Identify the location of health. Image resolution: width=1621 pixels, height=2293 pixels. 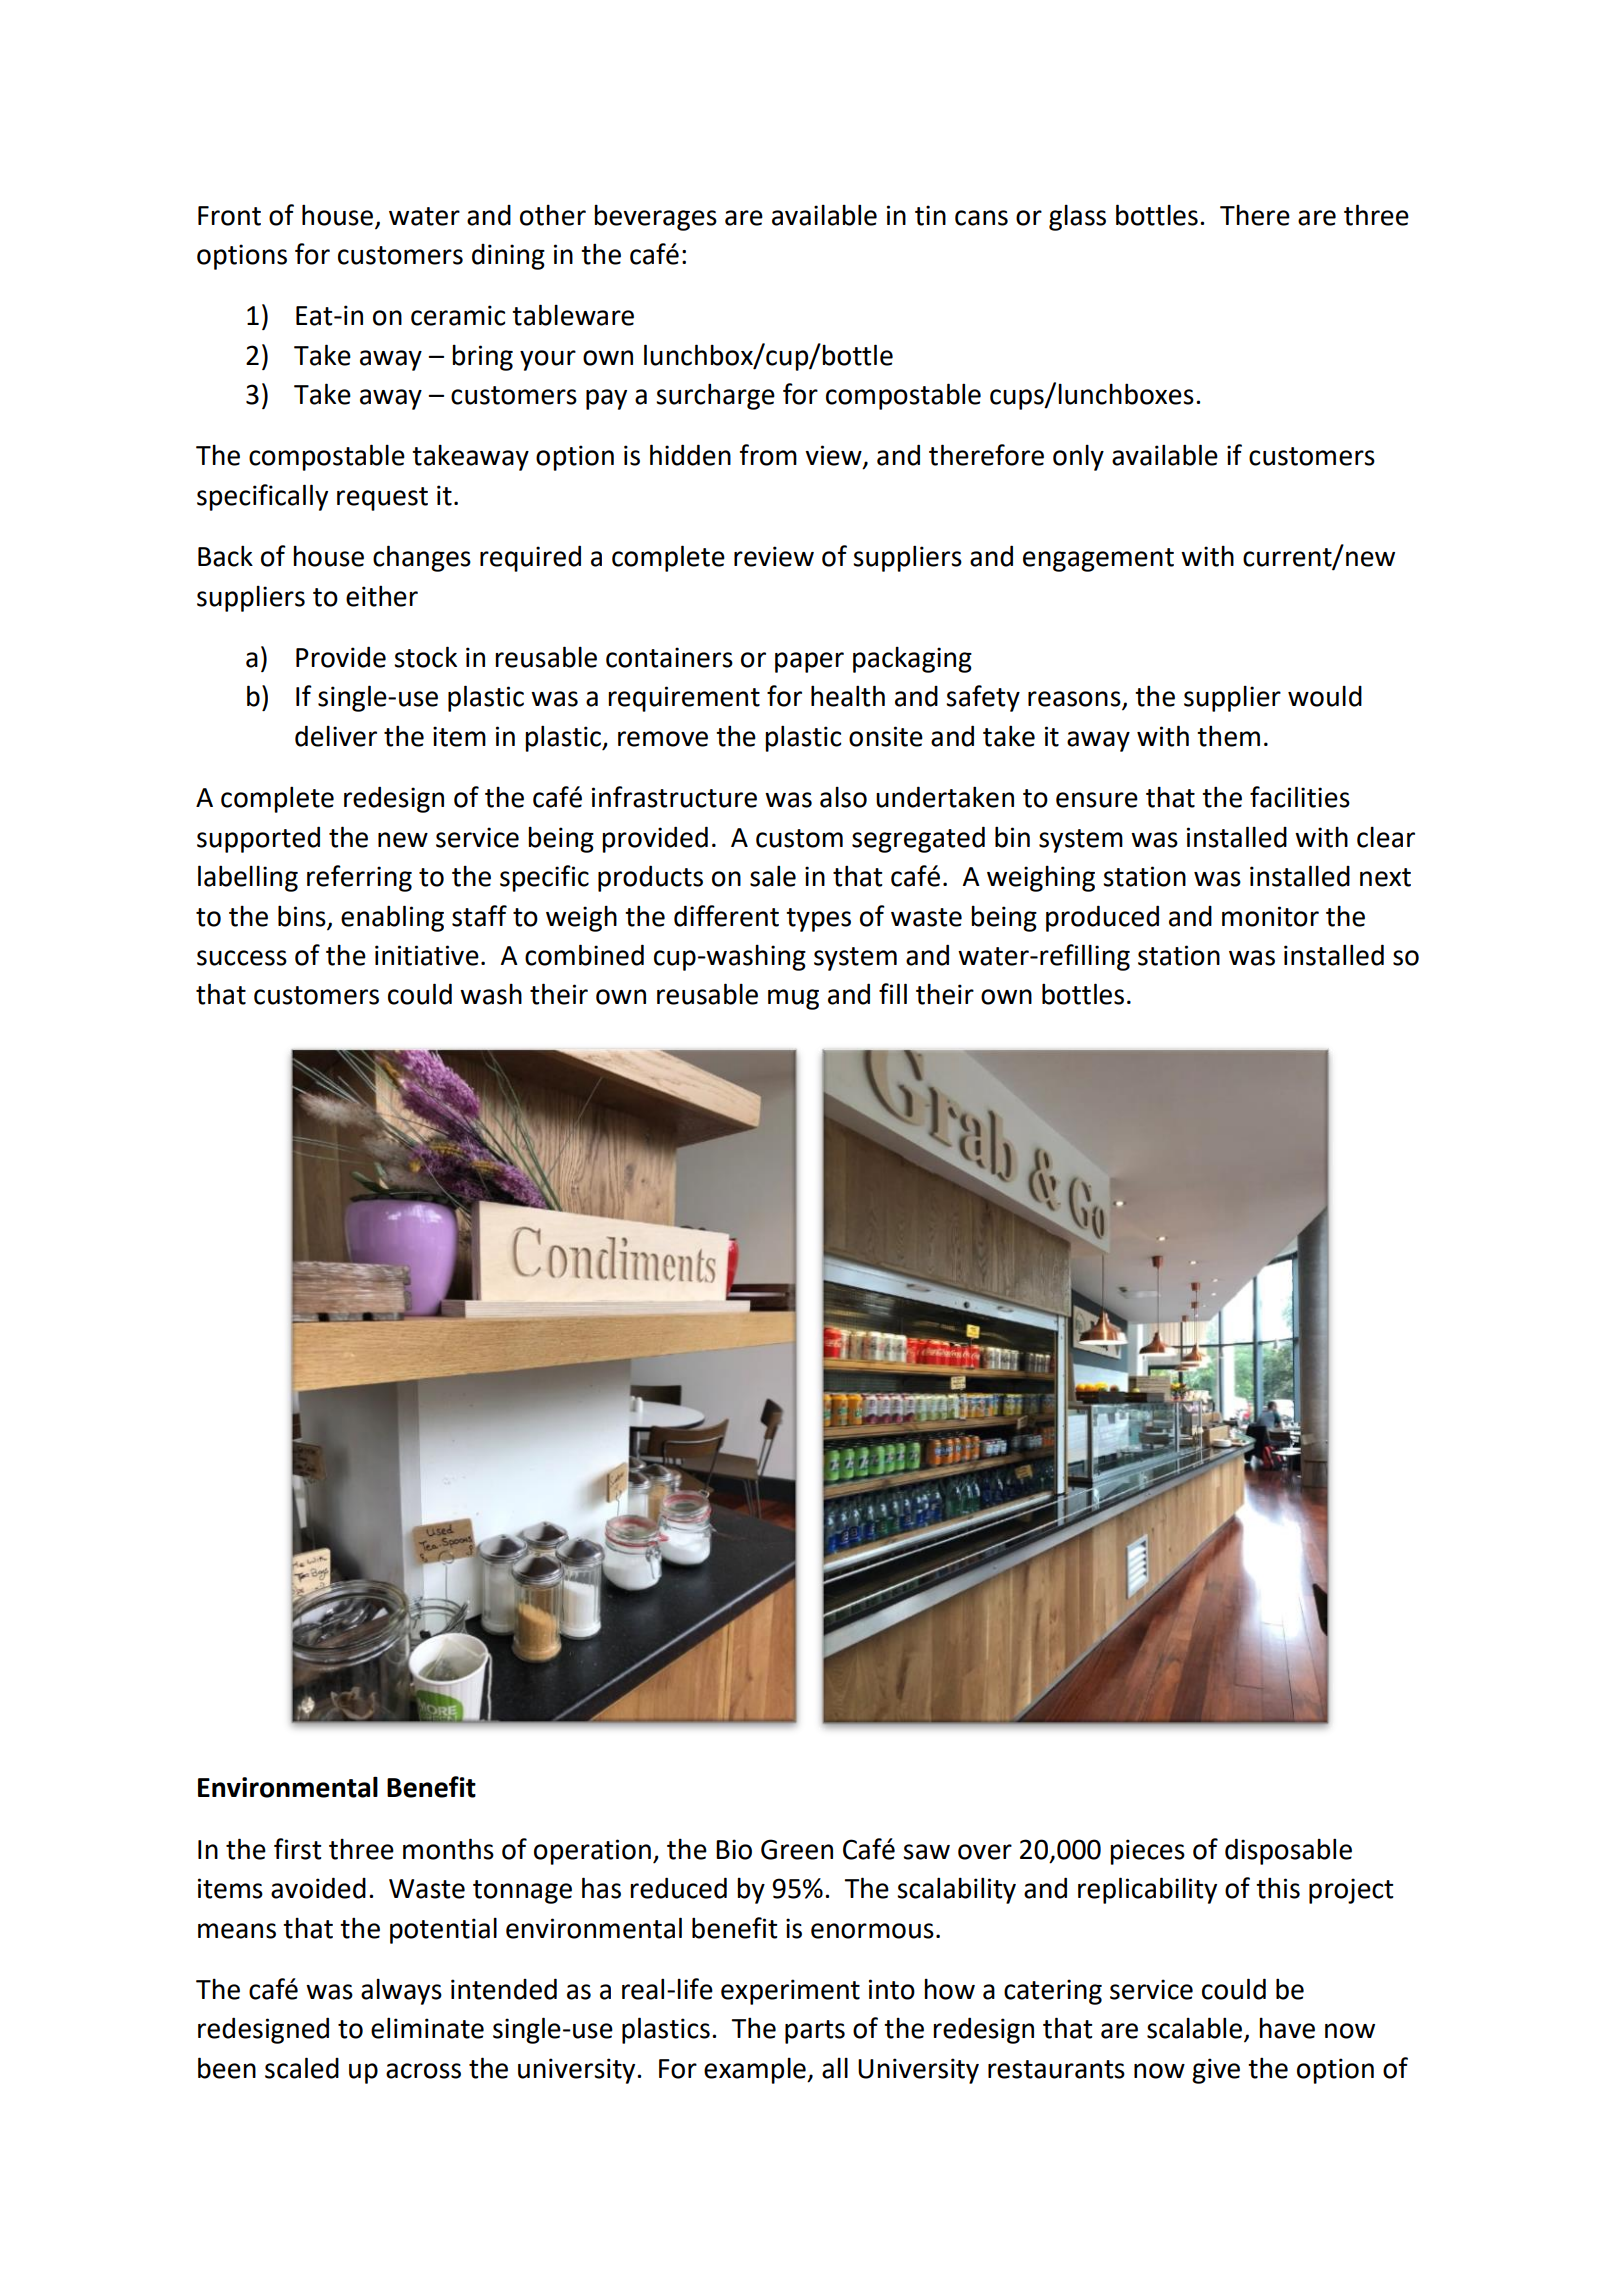
(848, 696).
